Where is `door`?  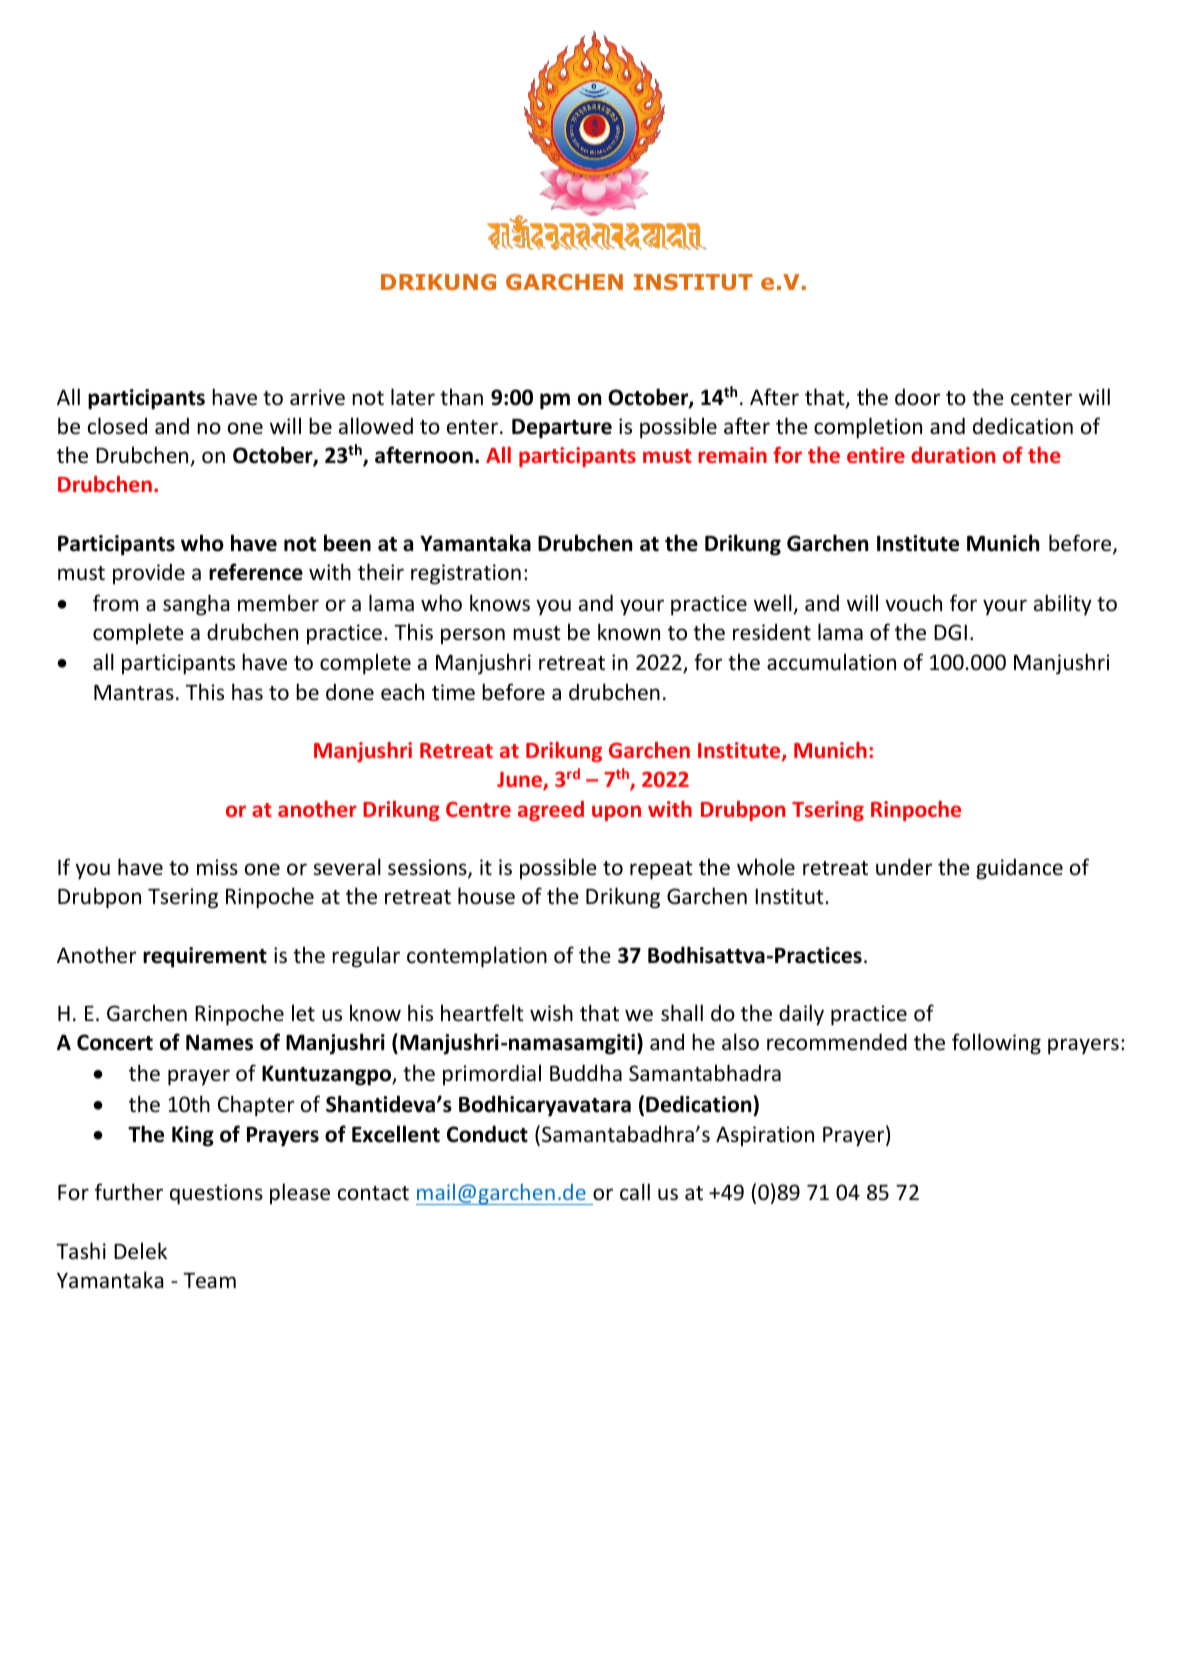
door is located at coordinates (917, 397).
